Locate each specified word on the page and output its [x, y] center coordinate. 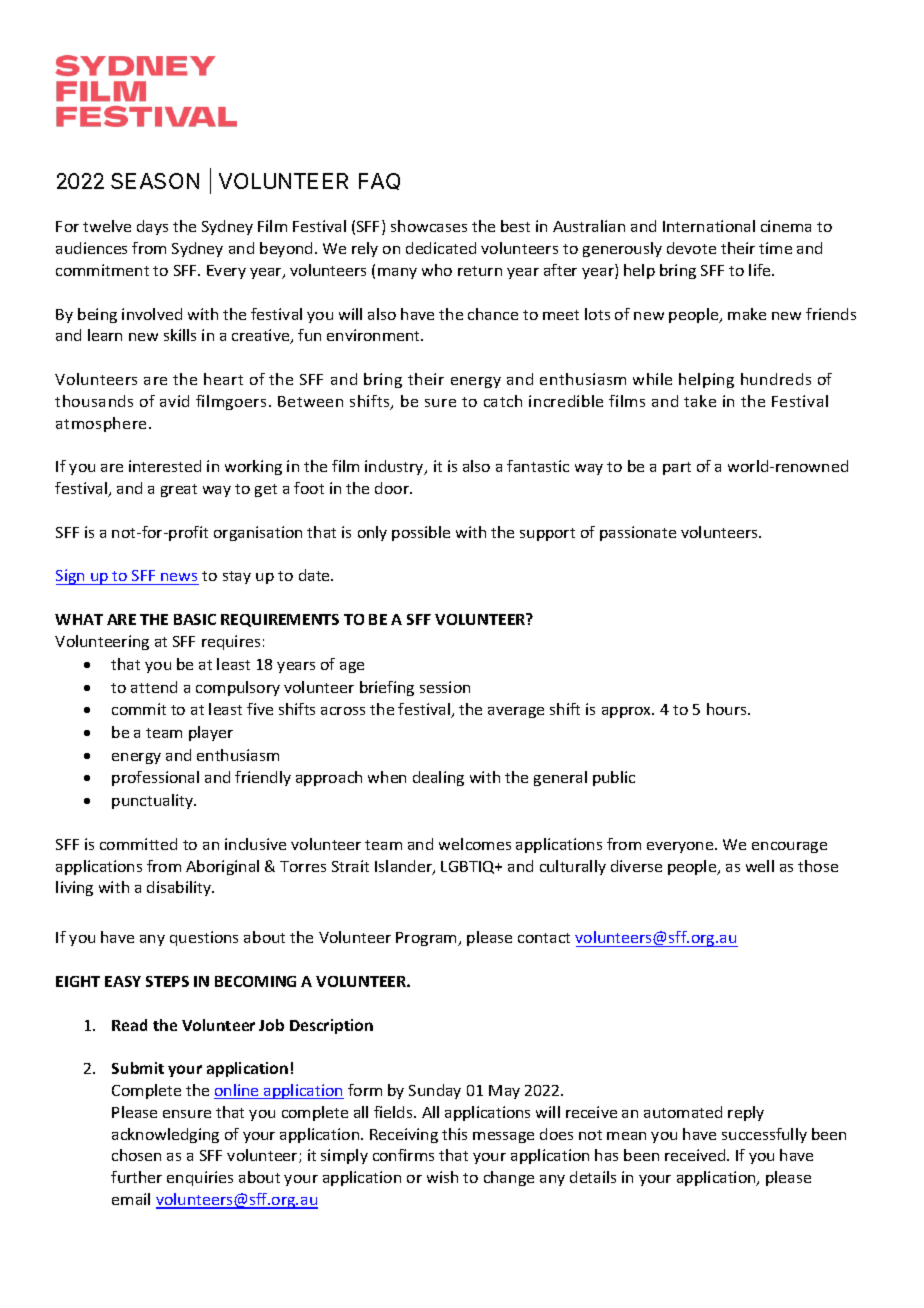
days [152, 227]
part [677, 468]
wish [442, 1177]
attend [154, 687]
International [709, 226]
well [760, 866]
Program [427, 939]
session [445, 687]
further [136, 1177]
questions [204, 938]
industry [395, 467]
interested [165, 466]
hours [728, 709]
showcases [429, 226]
